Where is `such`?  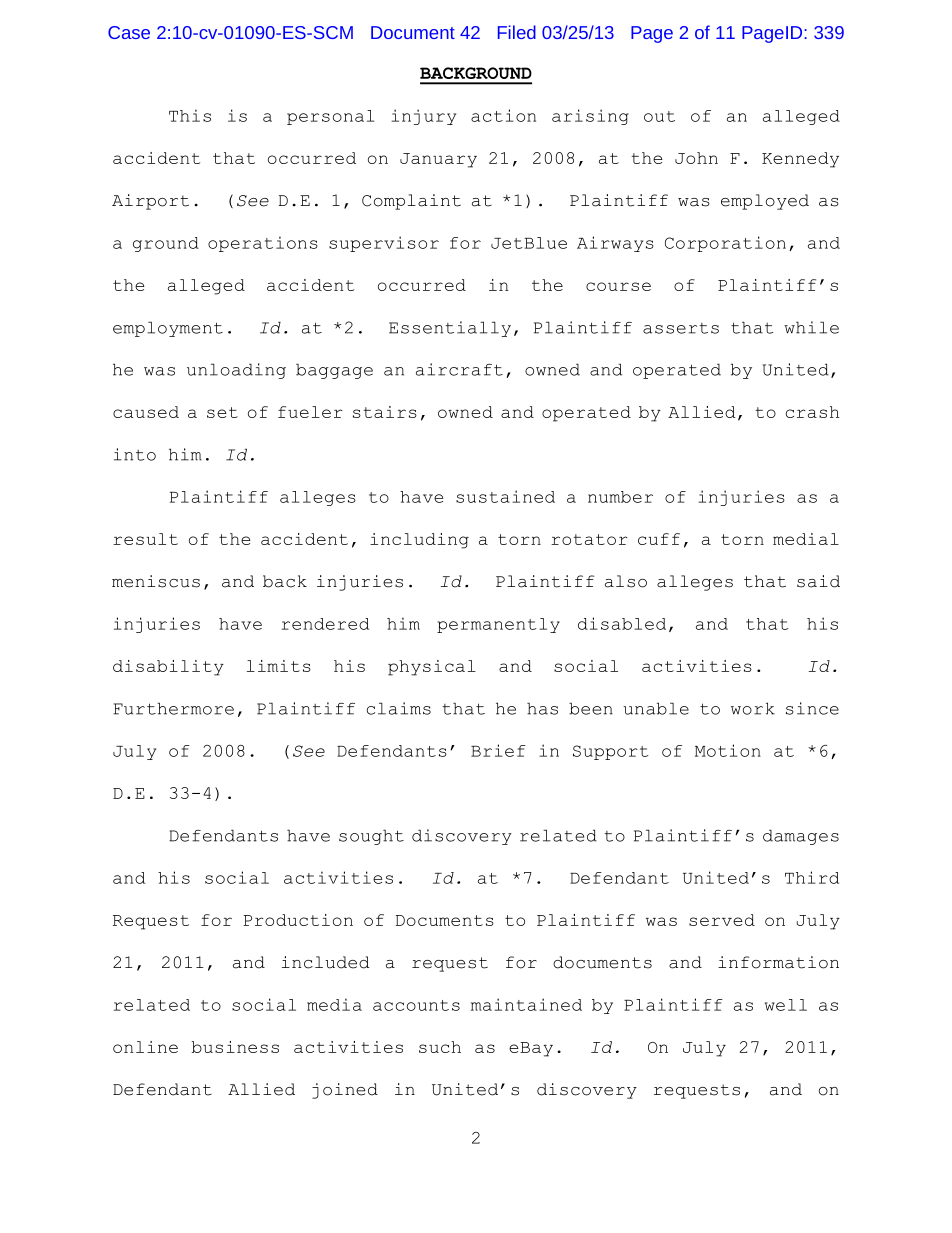
such is located at coordinates (440, 1047).
